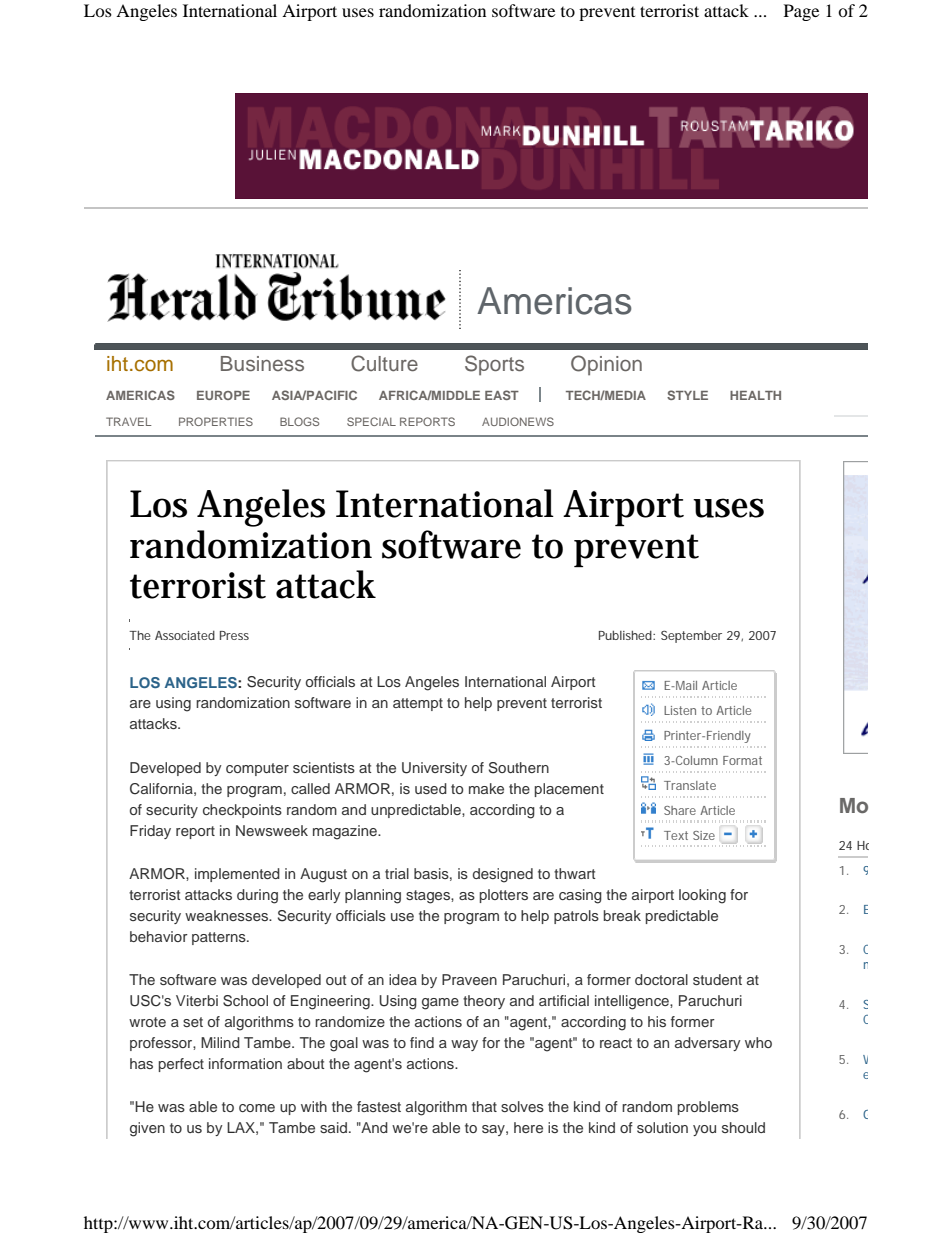 This document has width=952, height=1233. Describe the element at coordinates (606, 365) in the document. I see `Opinion` at that location.
